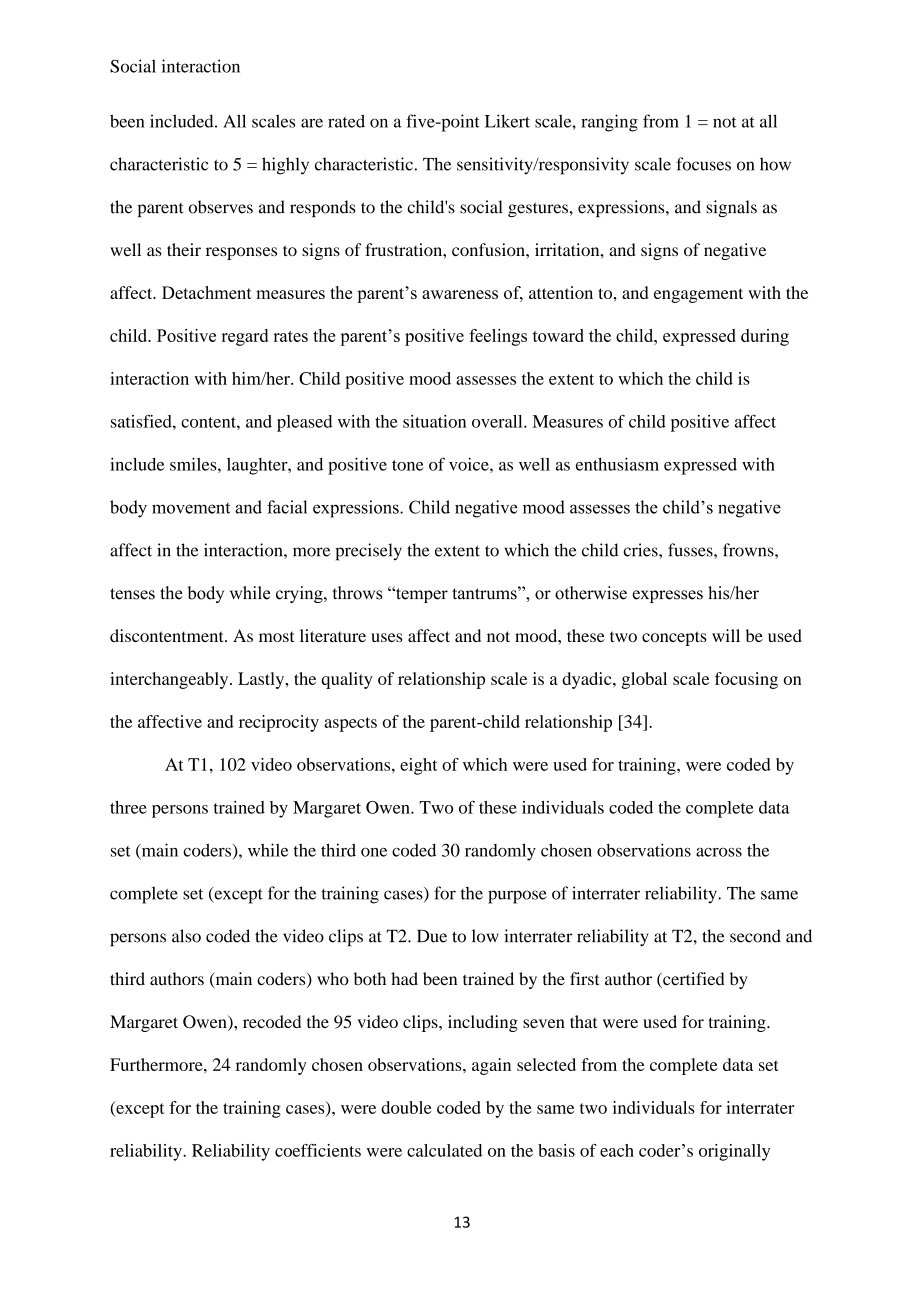 The image size is (924, 1308). Describe the element at coordinates (444, 1150) in the document. I see `calculated` at that location.
